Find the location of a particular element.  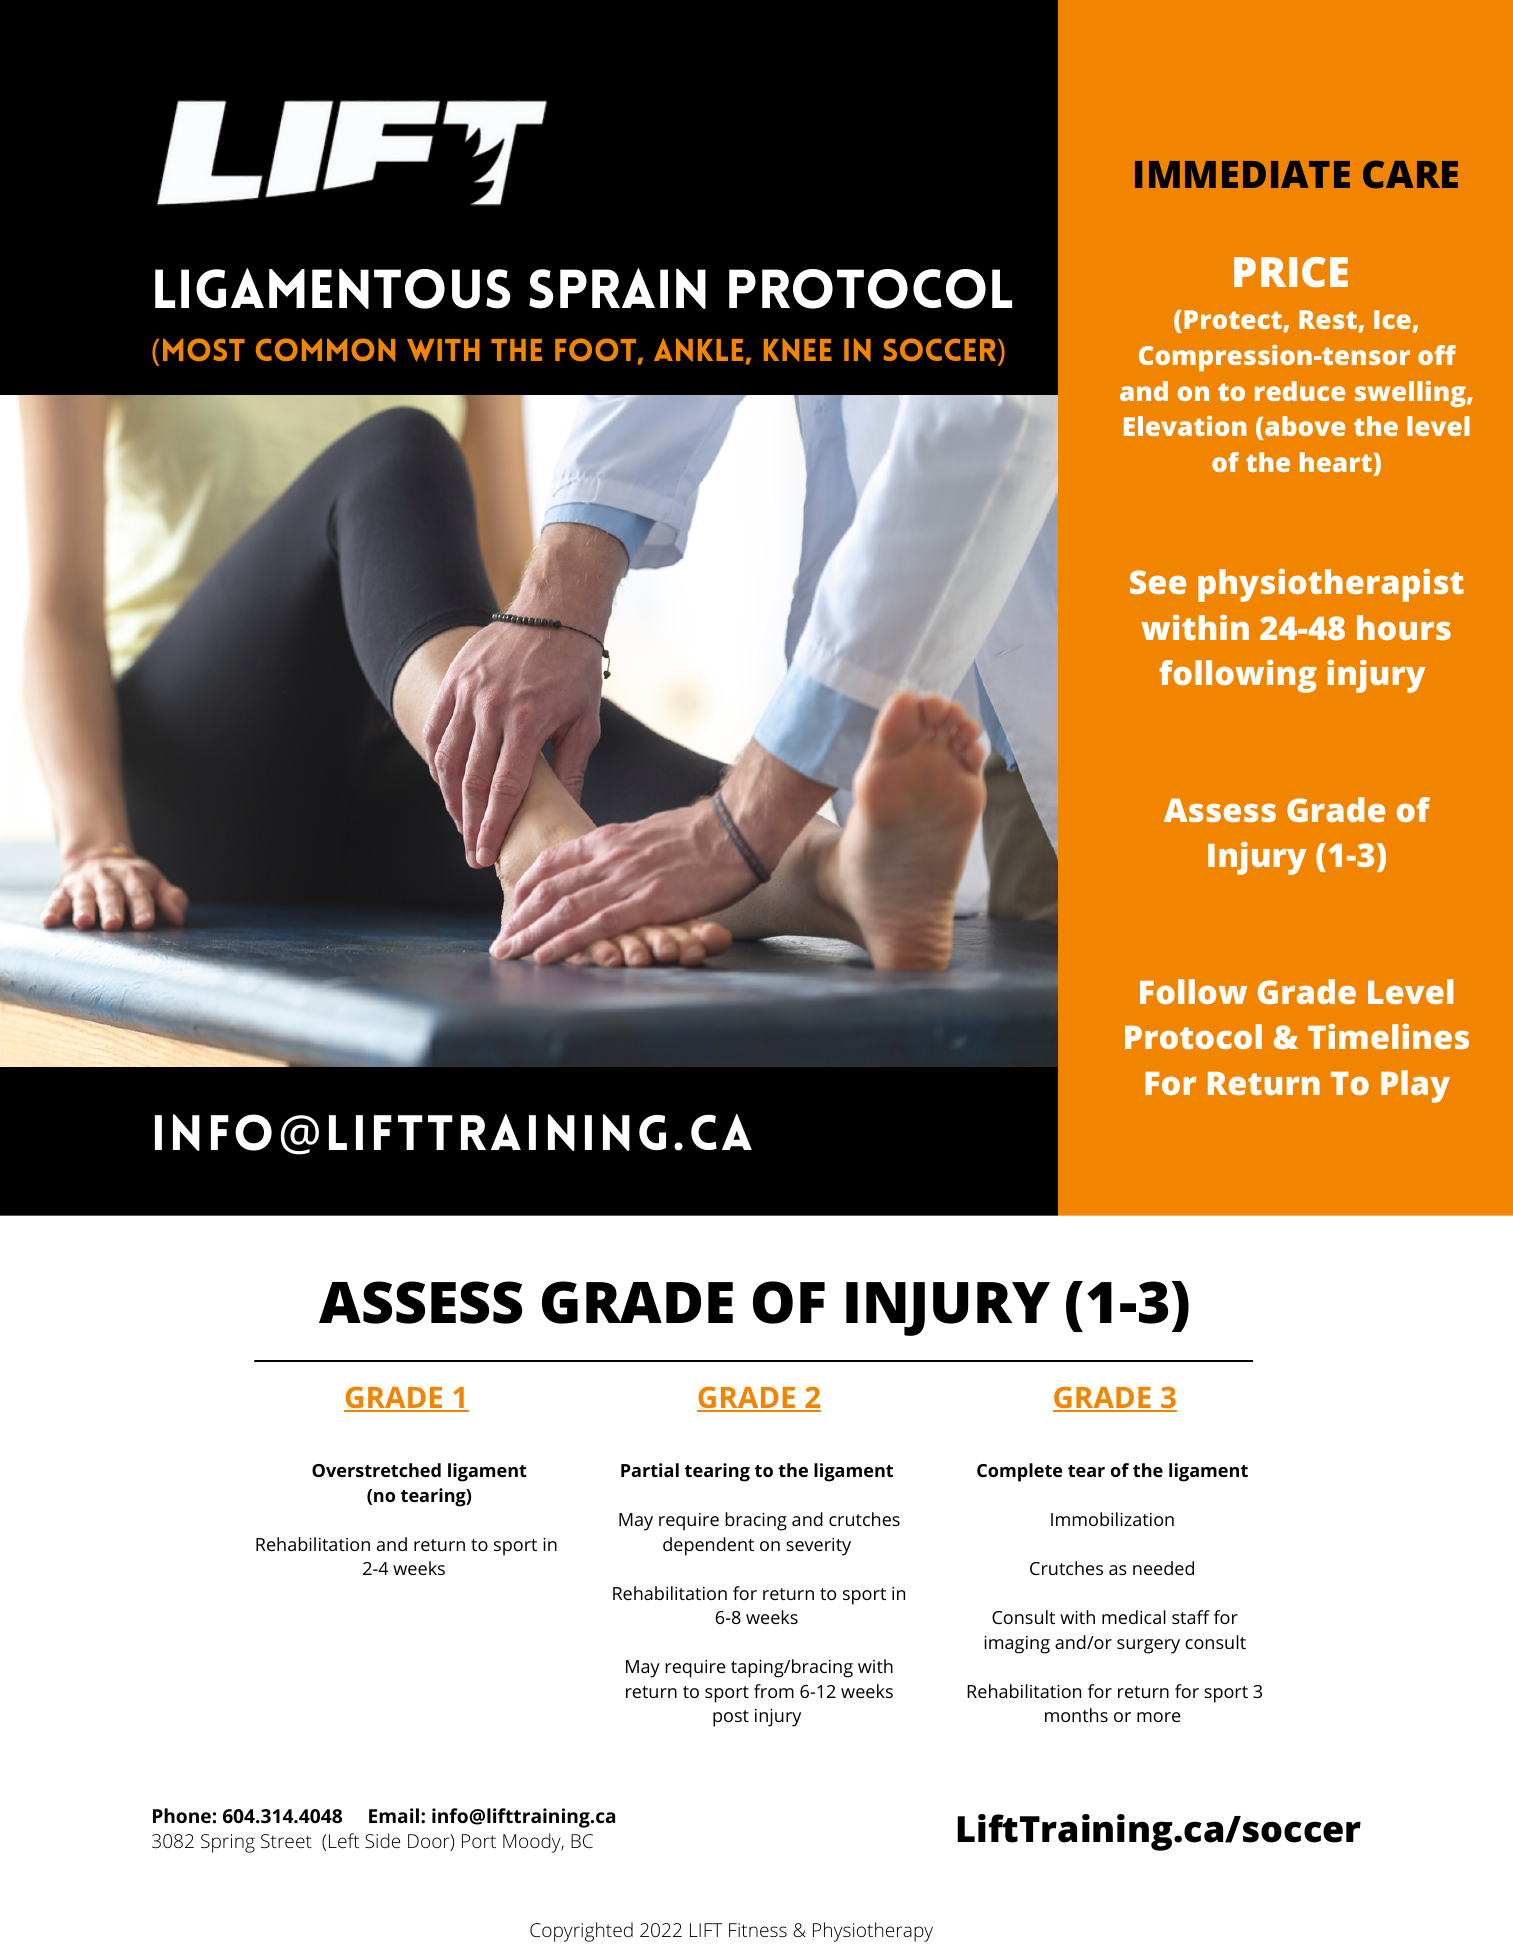

knee is located at coordinates (798, 350).
